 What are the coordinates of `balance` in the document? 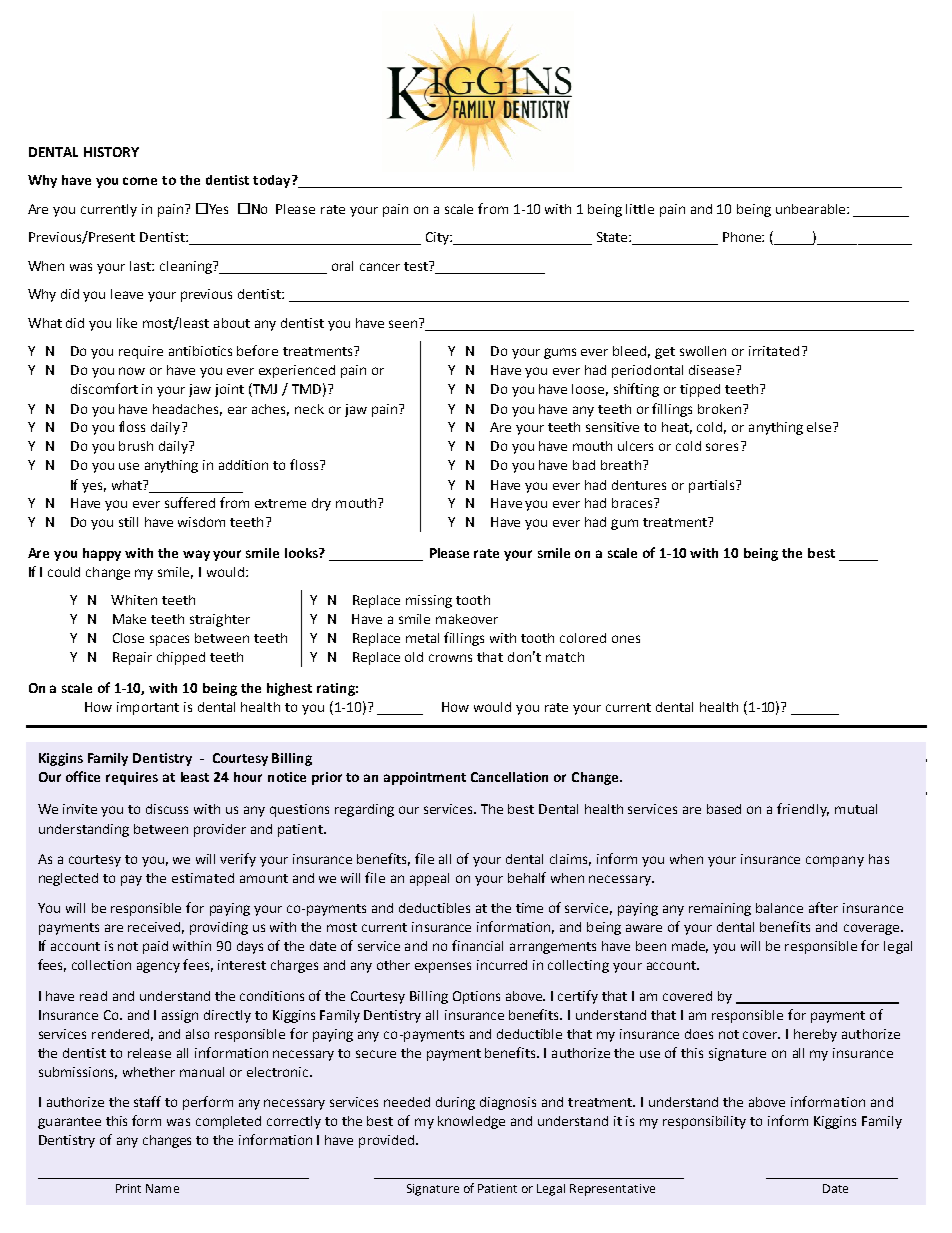 It's located at (779, 908).
